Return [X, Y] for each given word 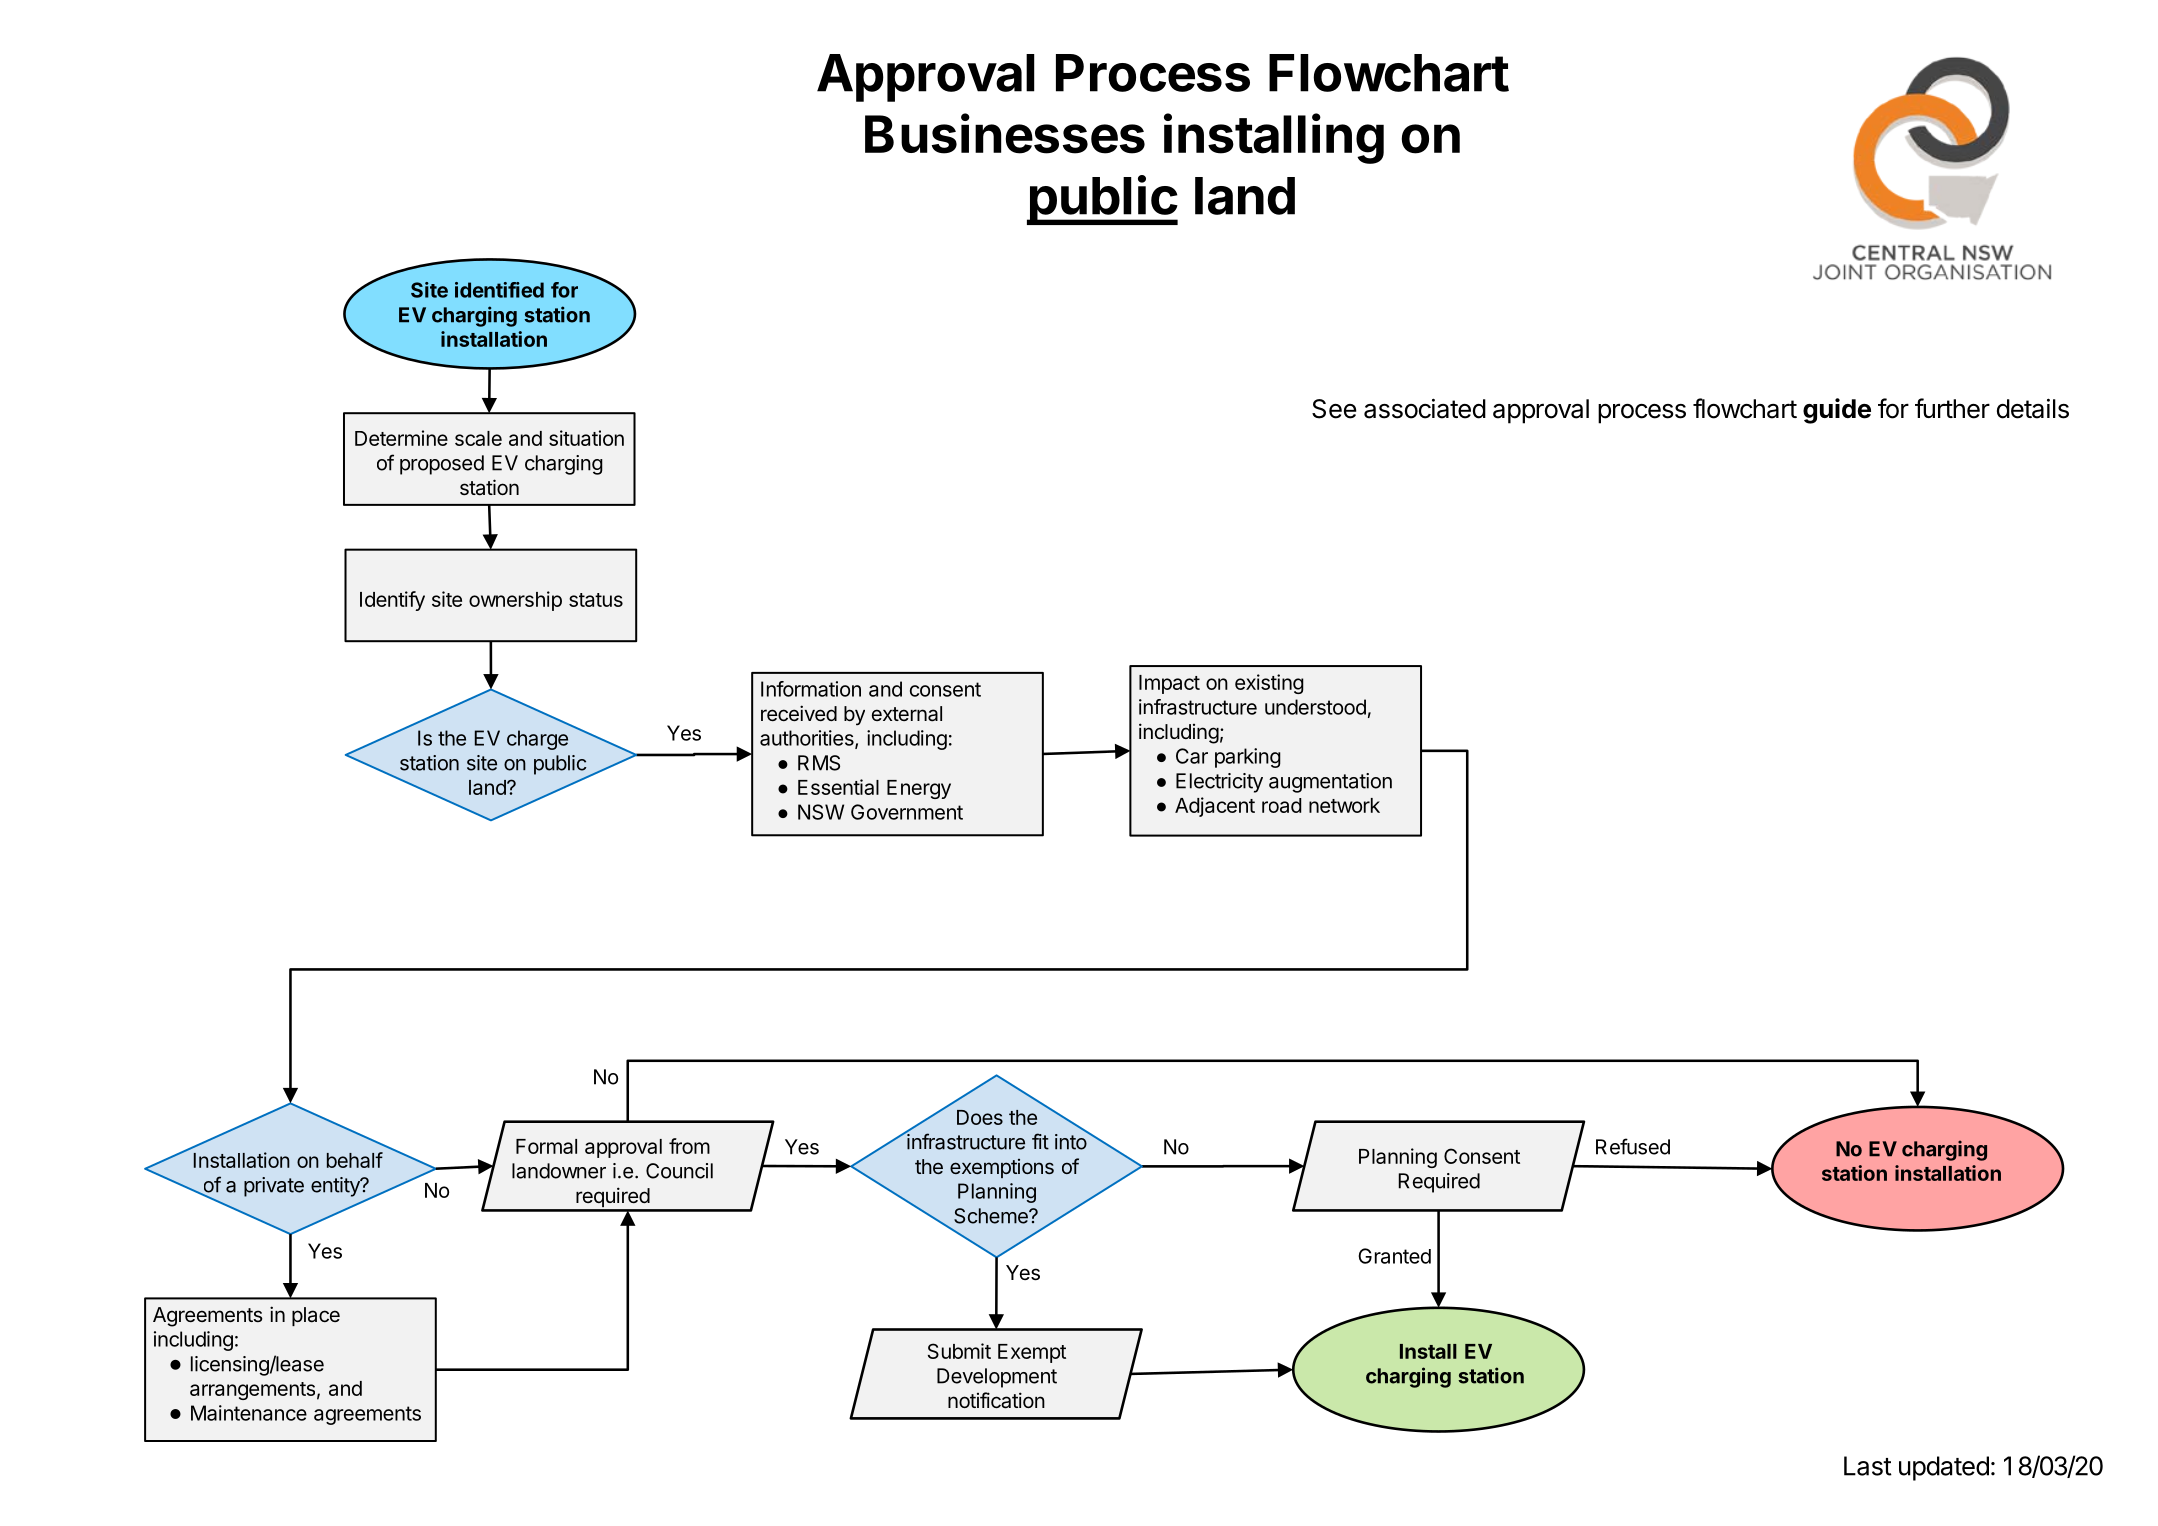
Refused [1633, 1146]
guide [1837, 411]
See [1334, 409]
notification [996, 1400]
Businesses [1005, 133]
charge [537, 740]
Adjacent [1215, 807]
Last [1868, 1466]
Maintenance [249, 1413]
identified [499, 290]
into [1071, 1141]
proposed [442, 465]
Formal [546, 1146]
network [1344, 805]
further [1952, 408]
